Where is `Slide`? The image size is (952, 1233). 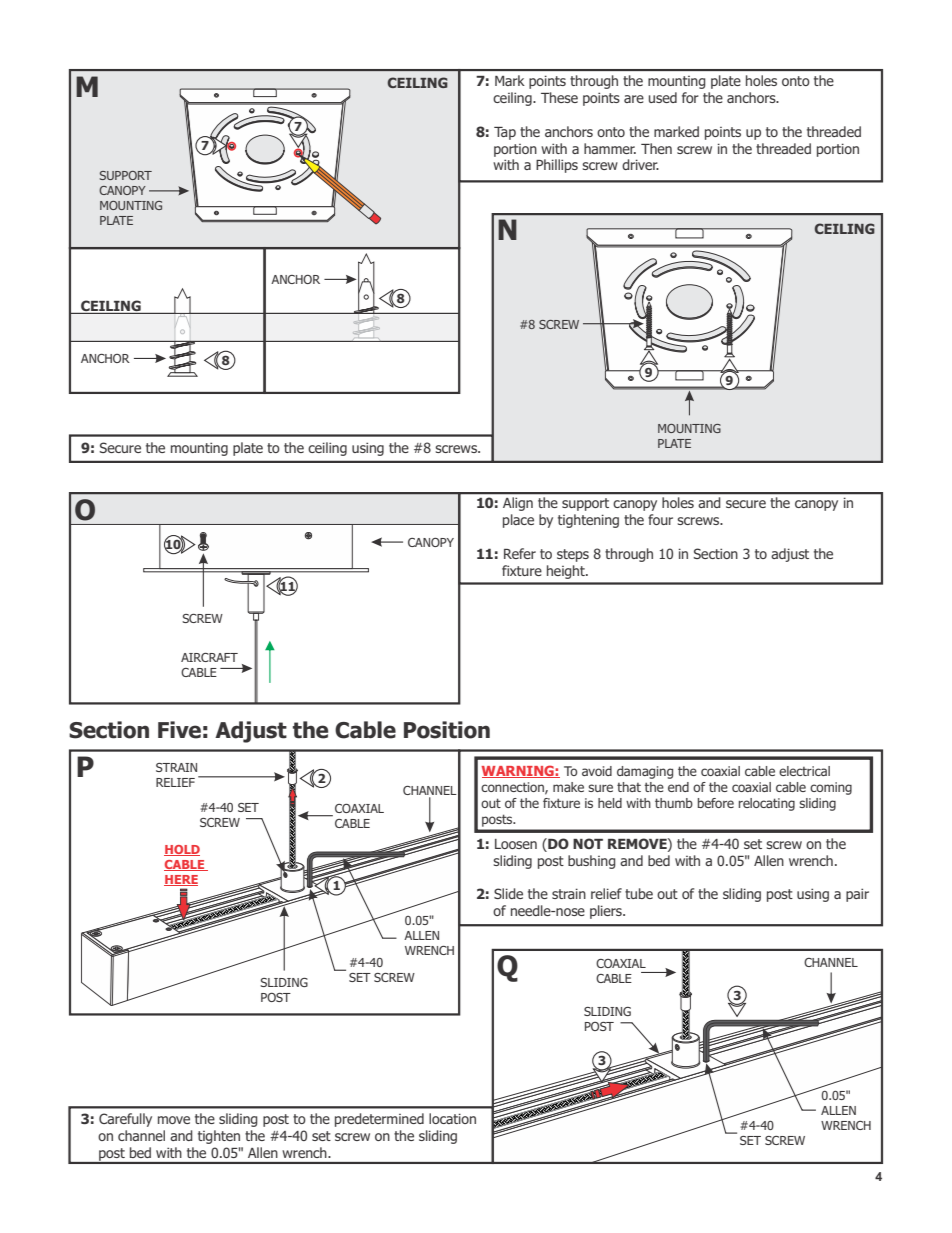 Slide is located at coordinates (508, 893).
